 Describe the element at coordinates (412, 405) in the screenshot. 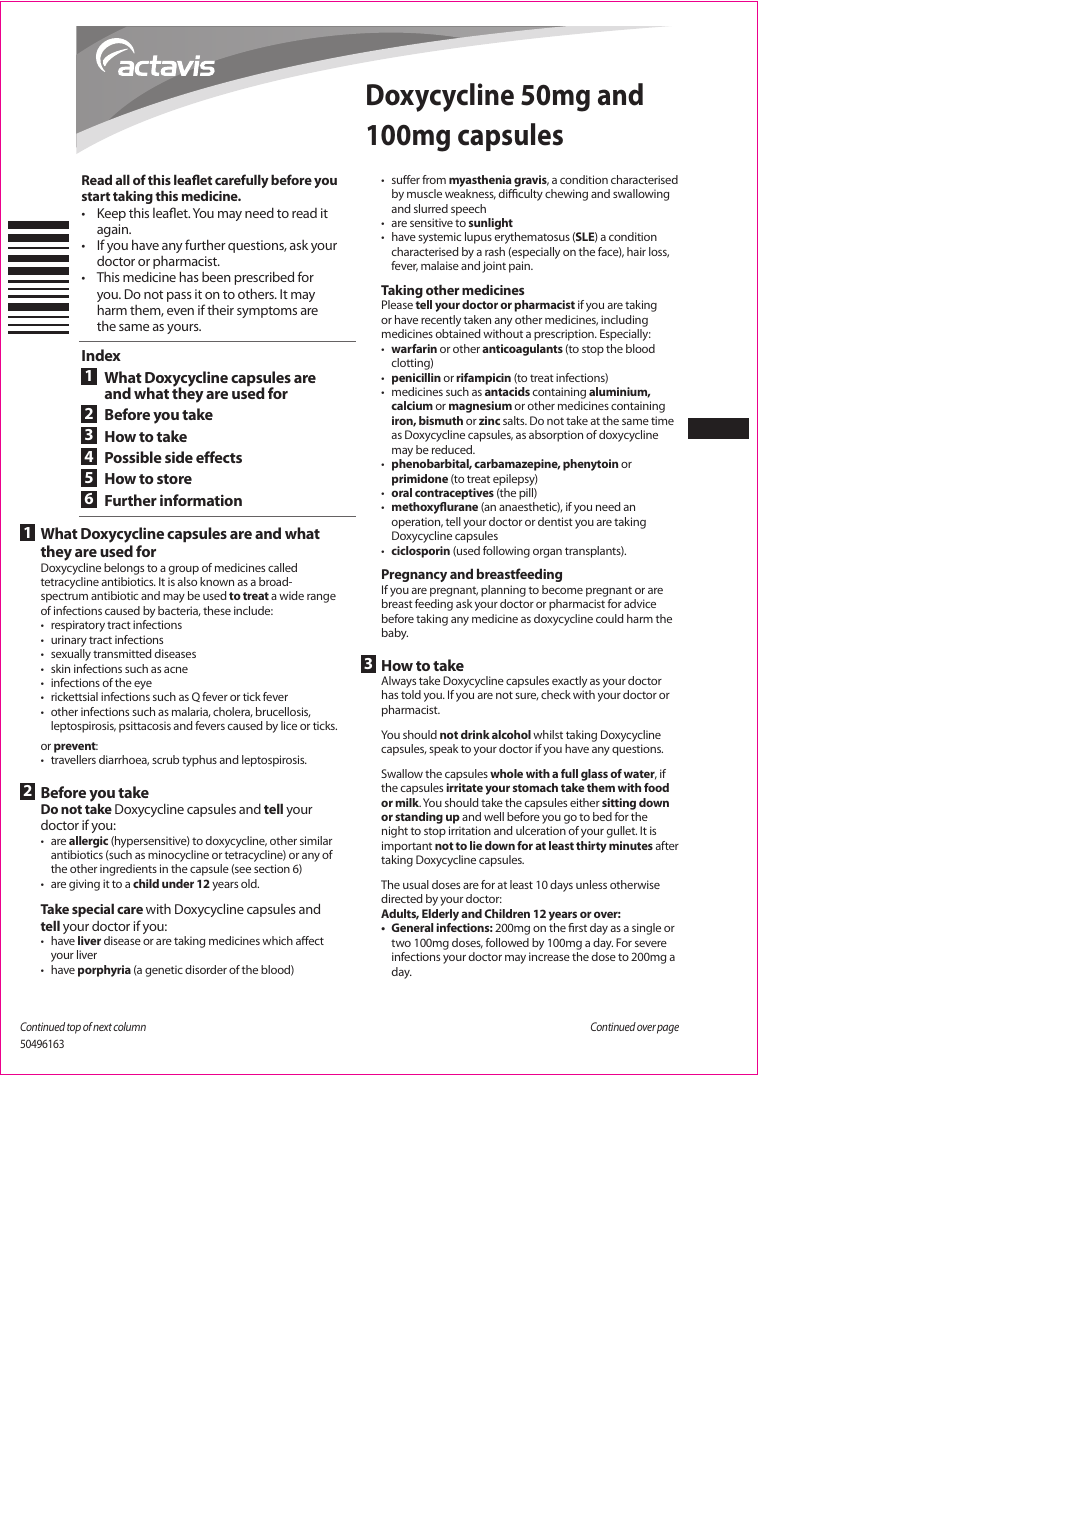

I see `calcium` at that location.
